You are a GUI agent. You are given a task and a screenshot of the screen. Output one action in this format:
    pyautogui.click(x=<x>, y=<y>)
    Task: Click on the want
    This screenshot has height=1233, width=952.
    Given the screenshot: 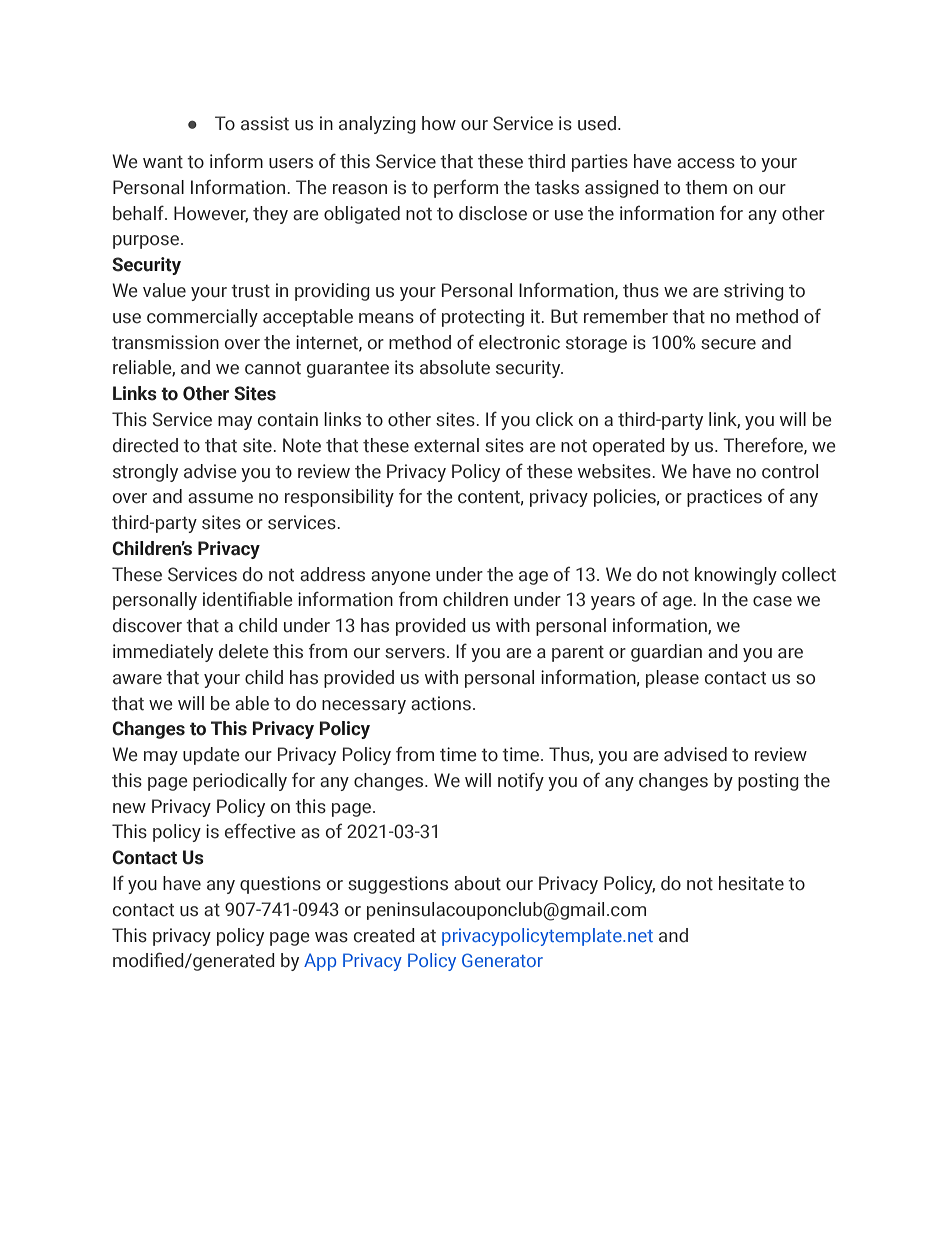 What is the action you would take?
    pyautogui.click(x=163, y=162)
